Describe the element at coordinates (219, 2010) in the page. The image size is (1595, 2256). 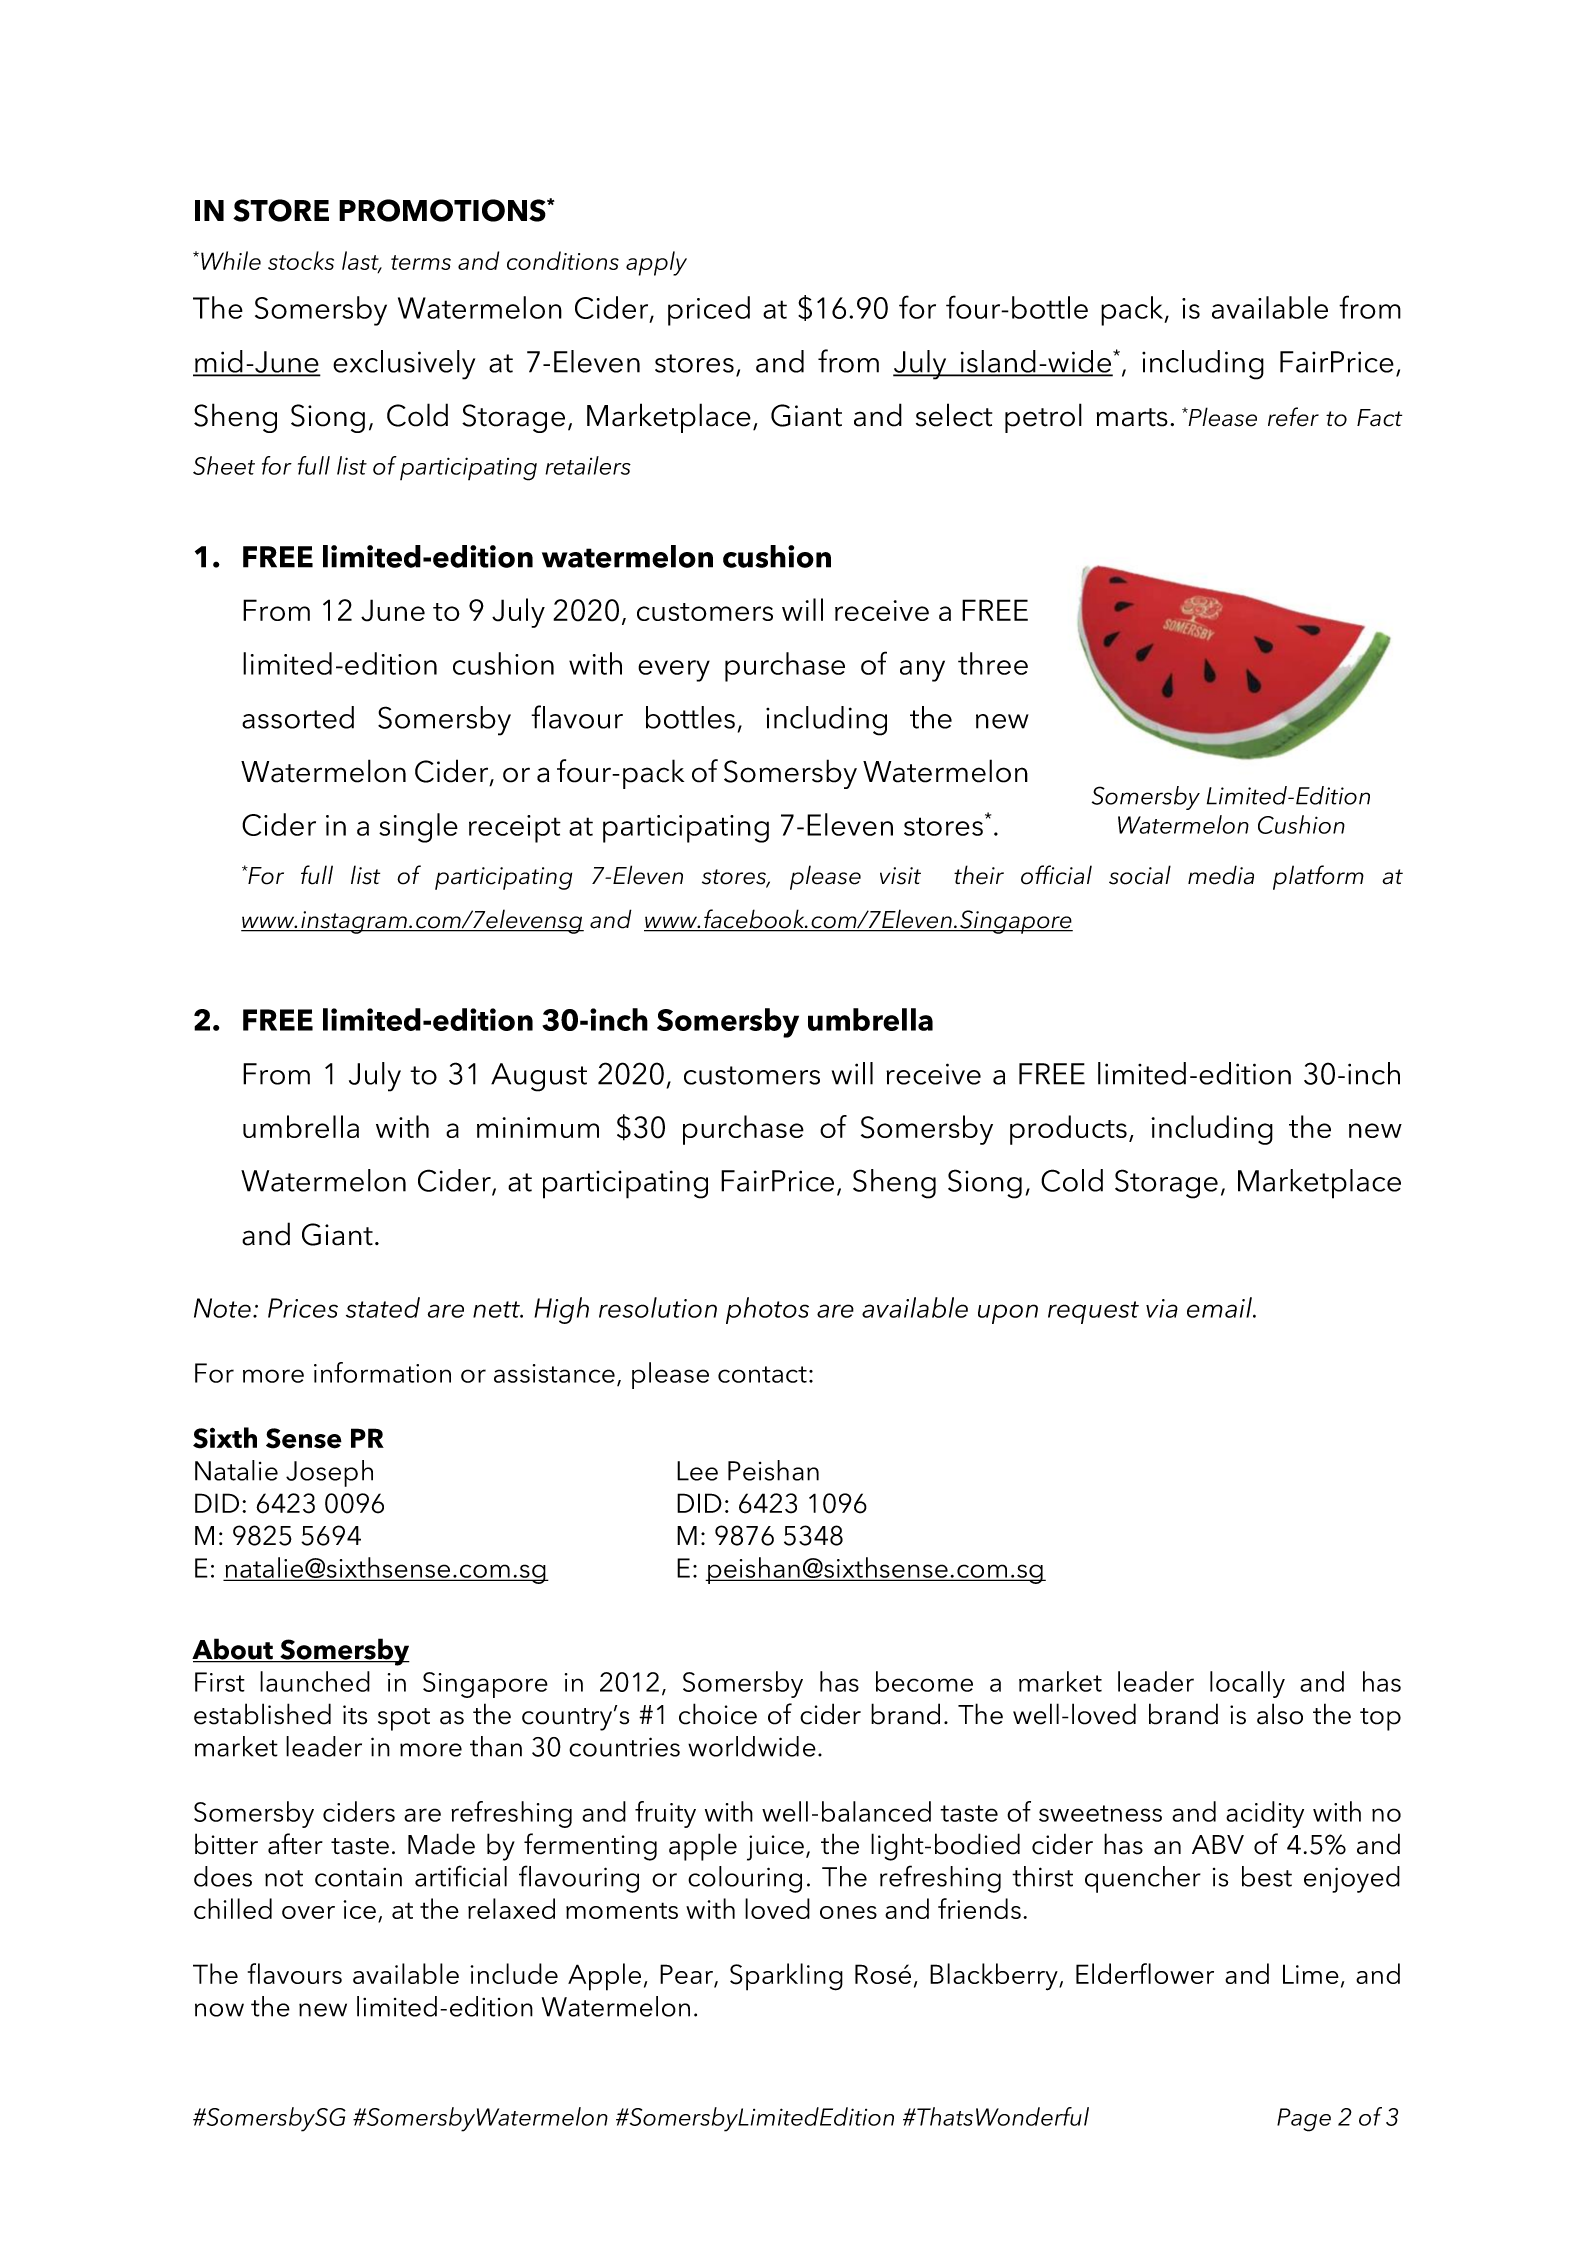
I see `now` at that location.
